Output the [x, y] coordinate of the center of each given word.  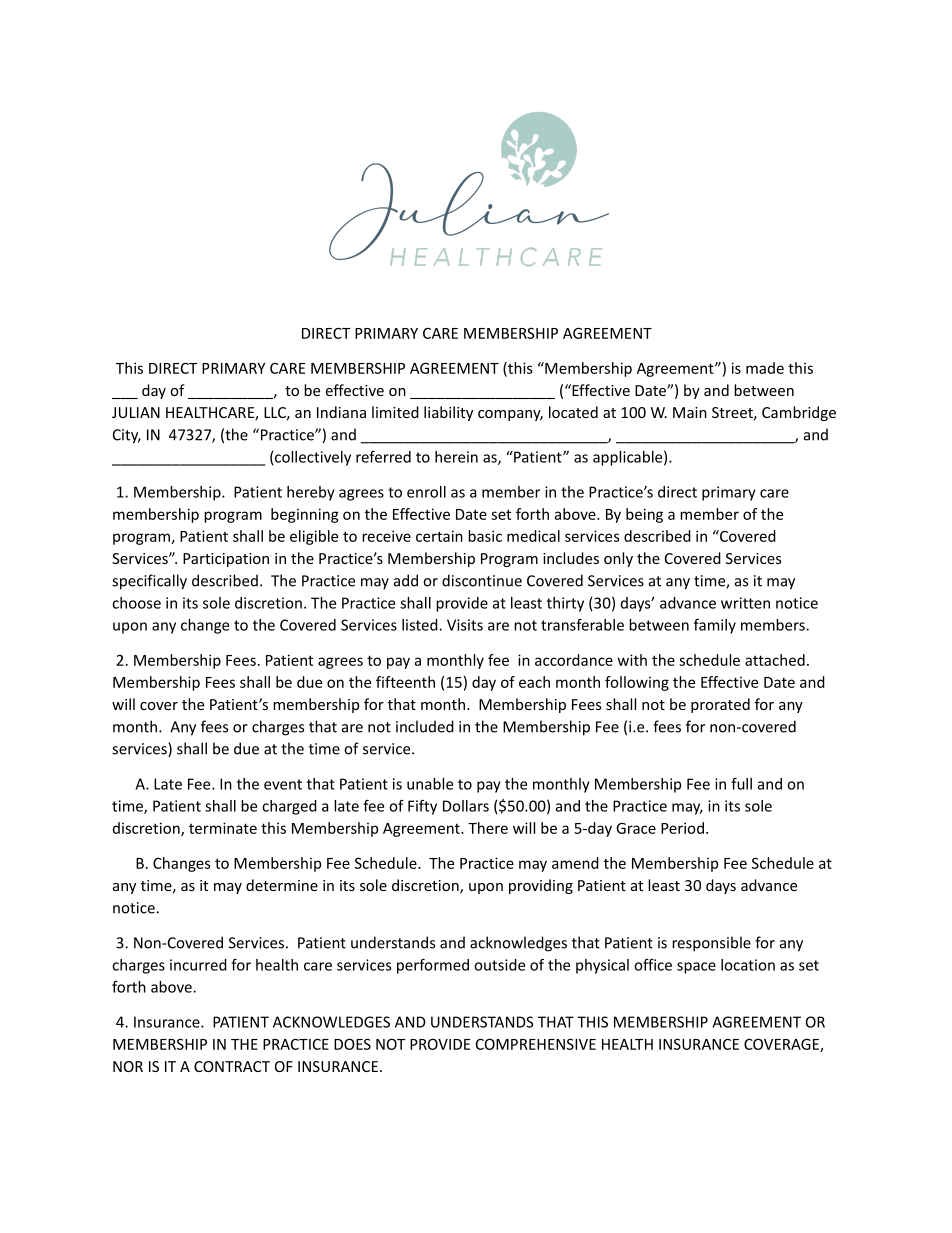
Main [690, 412]
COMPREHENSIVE [536, 1044]
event [283, 784]
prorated [720, 705]
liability [448, 413]
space [696, 968]
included [425, 726]
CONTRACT [232, 1066]
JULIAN [136, 412]
